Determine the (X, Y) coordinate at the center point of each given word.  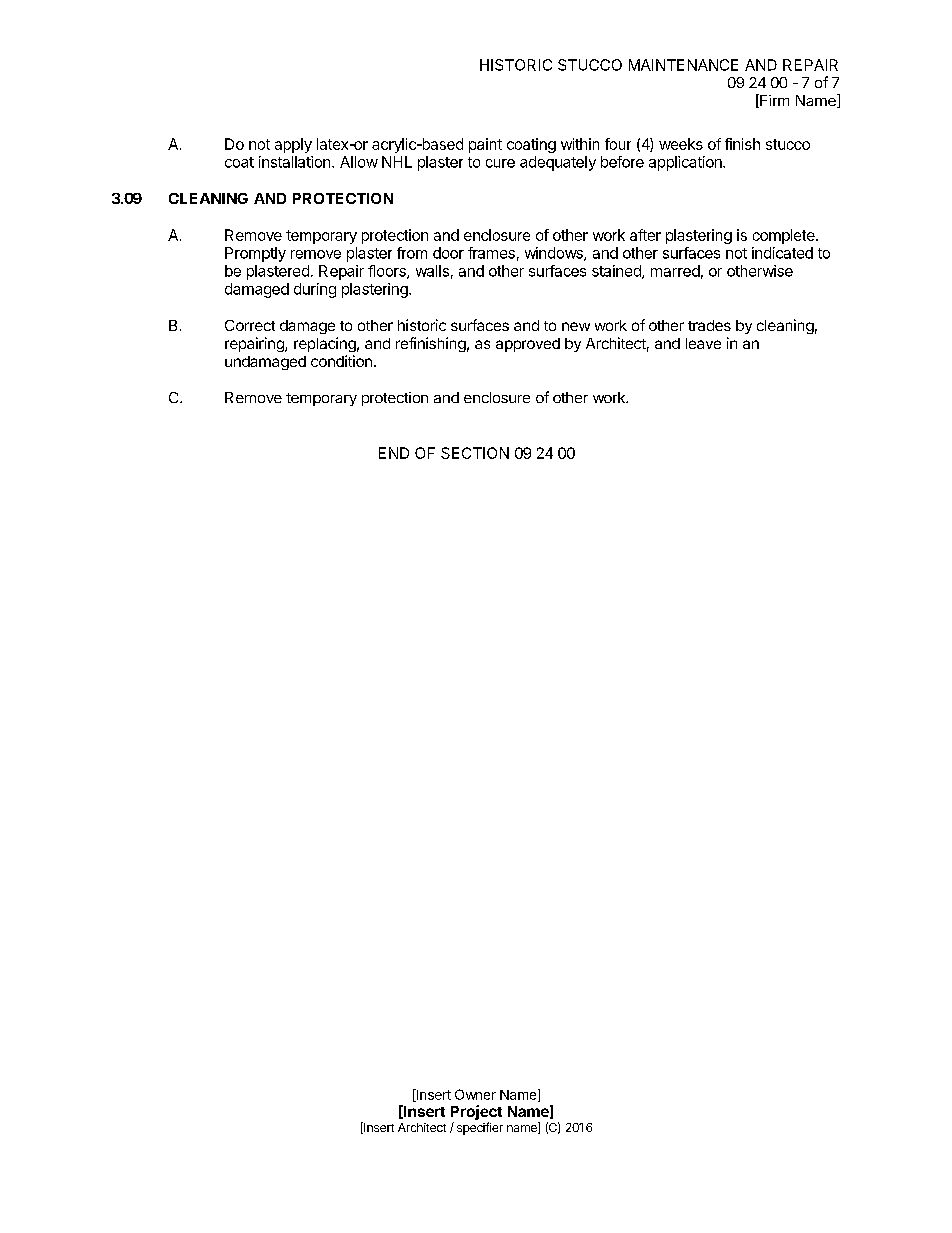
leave (703, 343)
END (394, 453)
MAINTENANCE (683, 65)
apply (293, 145)
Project (476, 1114)
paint (485, 145)
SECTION (475, 453)
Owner (475, 1094)
